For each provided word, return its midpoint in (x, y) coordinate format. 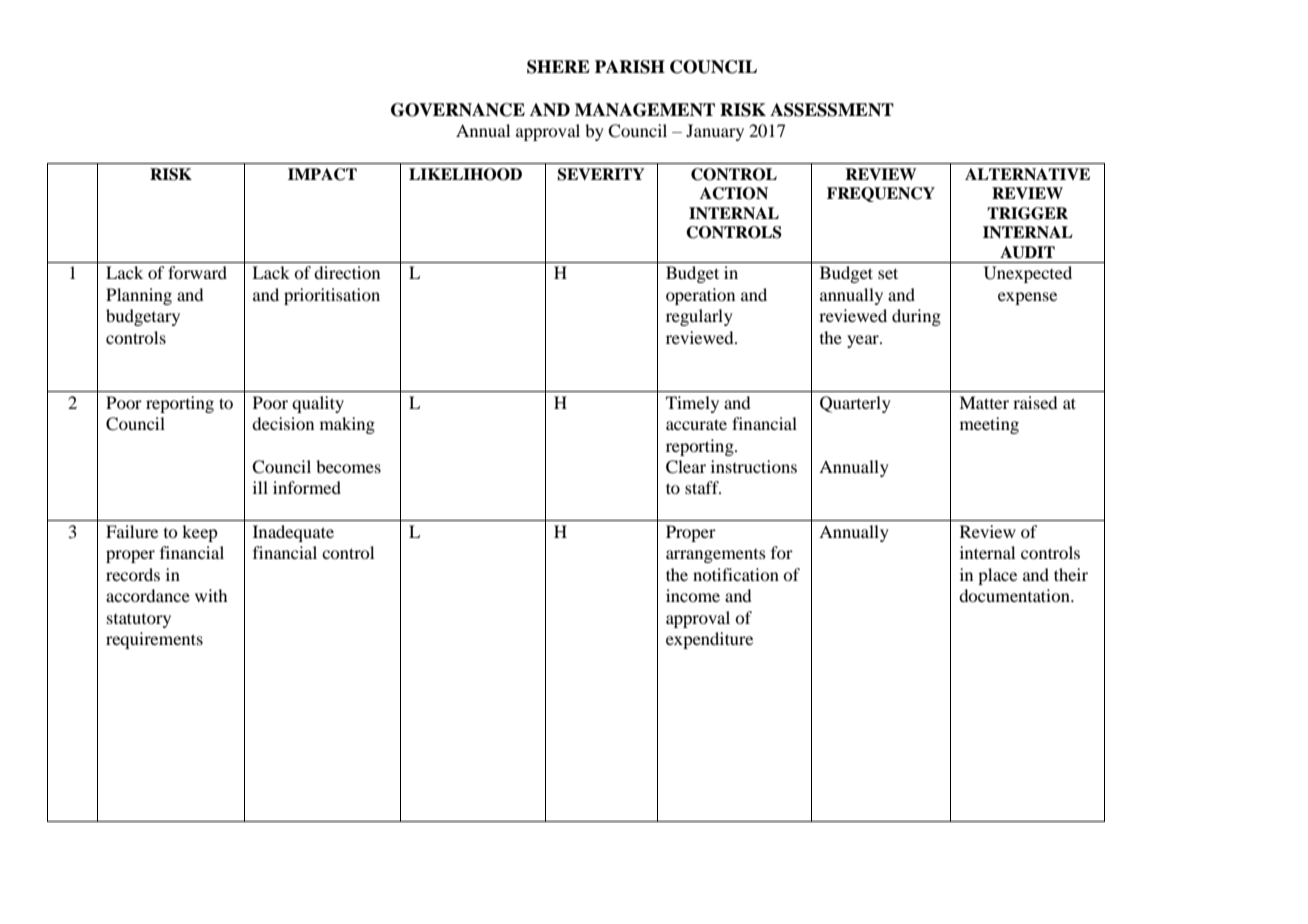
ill (260, 487)
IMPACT (322, 174)
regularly (699, 317)
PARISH (630, 67)
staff (703, 487)
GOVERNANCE (458, 110)
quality (318, 404)
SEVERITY (601, 174)
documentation (1015, 595)
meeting (989, 425)
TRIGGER (1027, 213)
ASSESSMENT (832, 110)
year (864, 341)
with (211, 595)
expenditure (709, 640)
